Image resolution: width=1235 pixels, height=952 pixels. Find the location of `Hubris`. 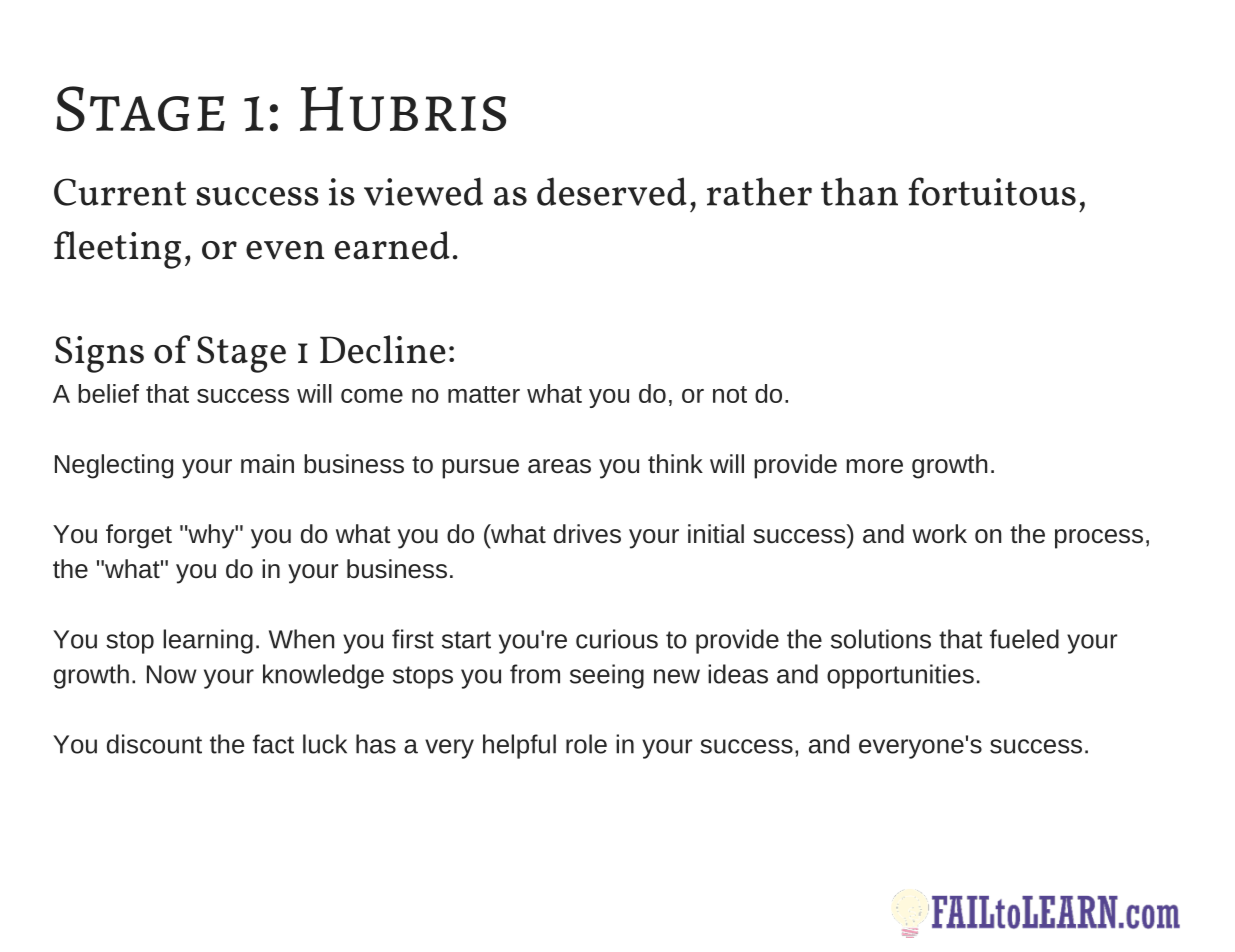

Hubris is located at coordinates (403, 109).
